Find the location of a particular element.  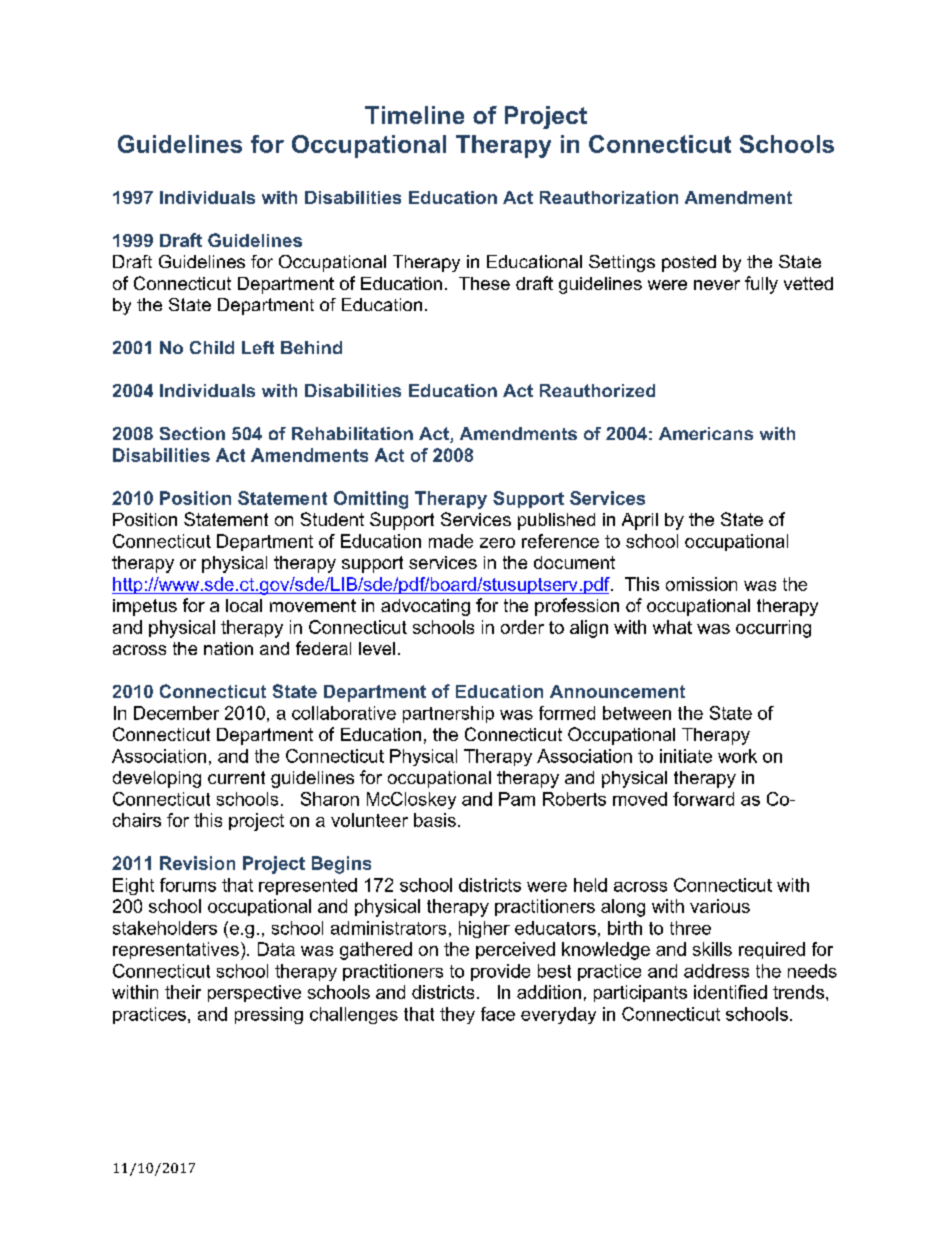

December is located at coordinates (176, 713).
